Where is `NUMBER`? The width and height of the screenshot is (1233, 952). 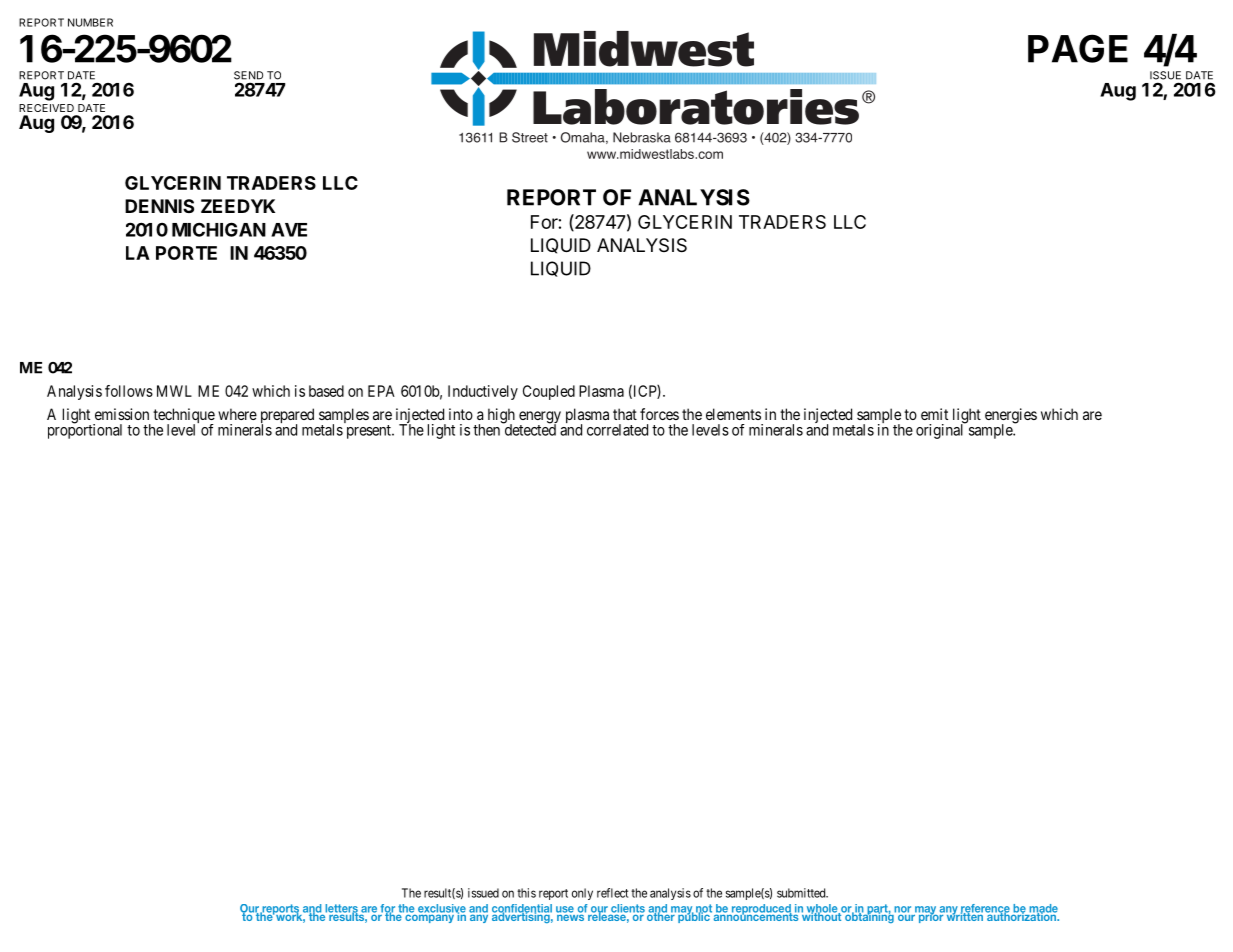
NUMBER is located at coordinates (90, 22).
